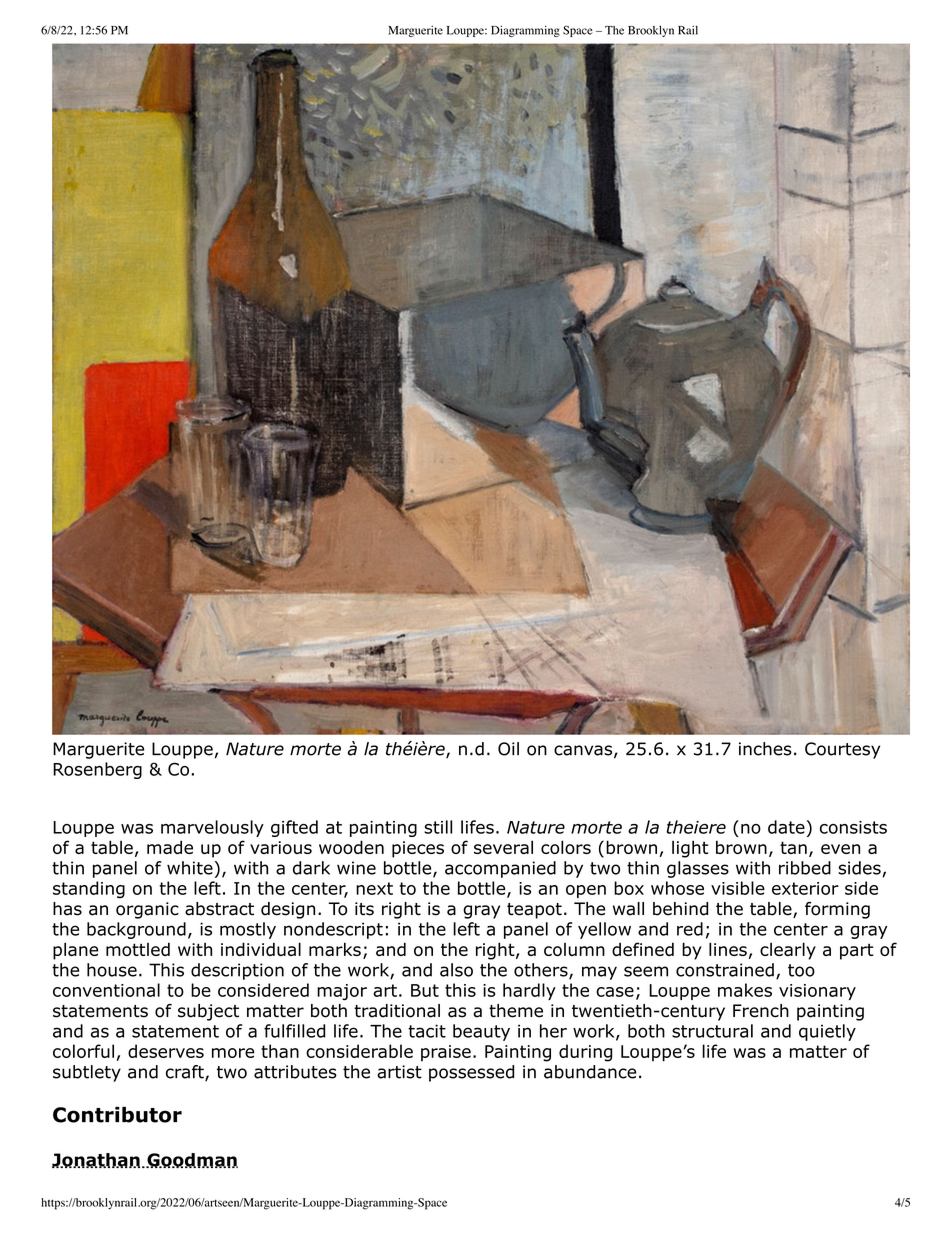 This document has height=1233, width=952. Describe the element at coordinates (508, 749) in the document. I see `Oil` at that location.
